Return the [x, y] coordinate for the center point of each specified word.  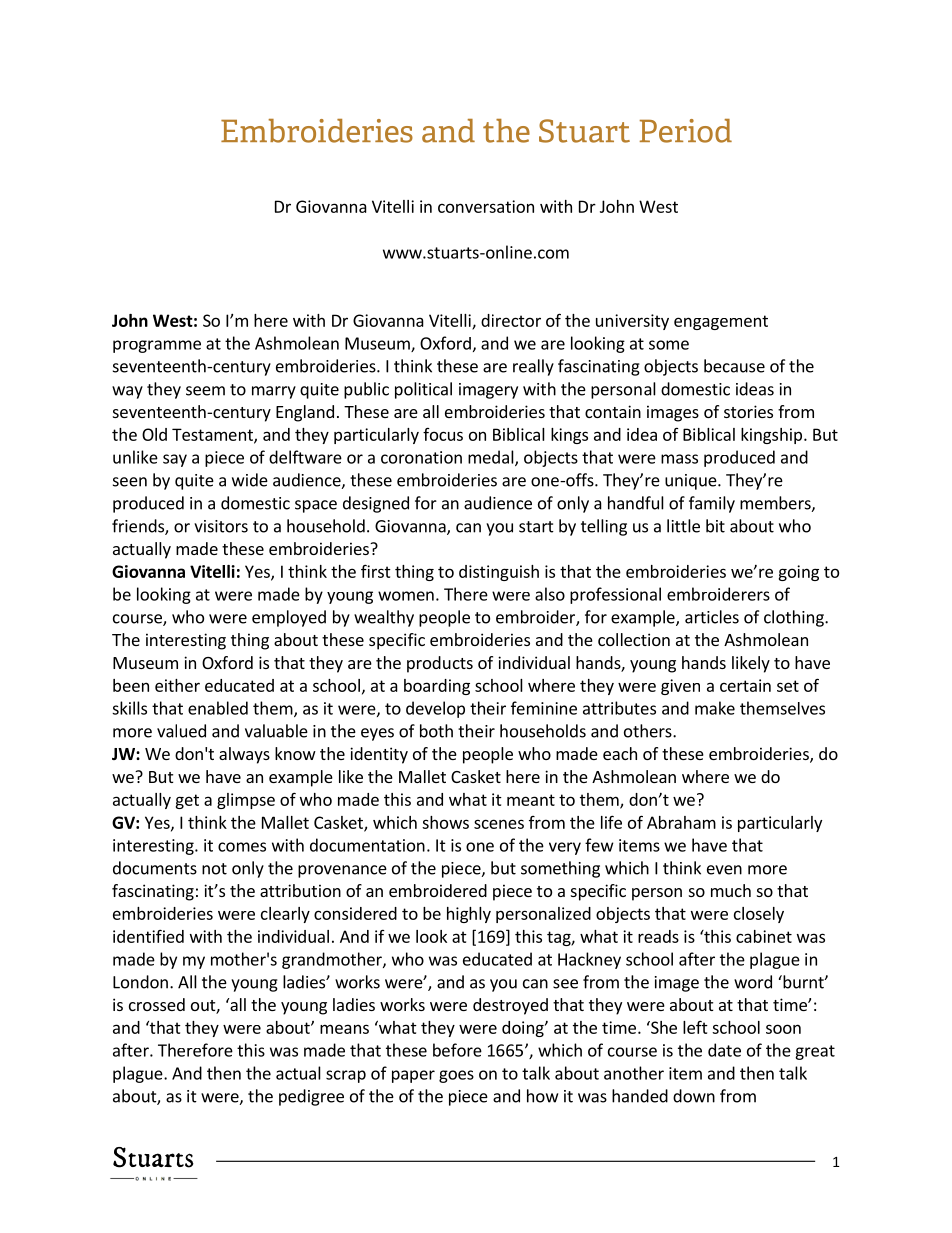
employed [289, 618]
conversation [486, 206]
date [724, 1050]
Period [686, 131]
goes [456, 1076]
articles [712, 617]
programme [157, 346]
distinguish [499, 573]
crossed [157, 1004]
